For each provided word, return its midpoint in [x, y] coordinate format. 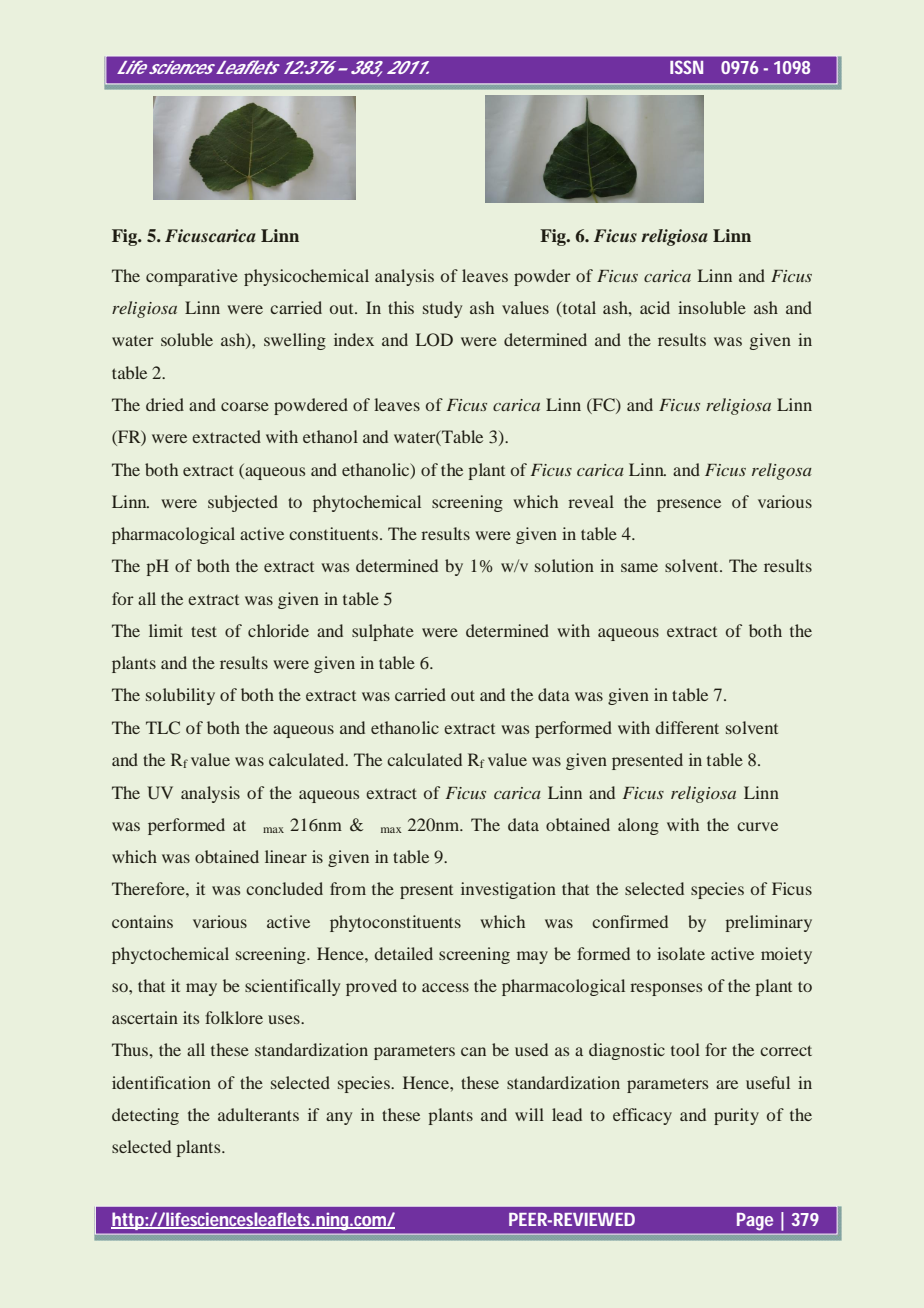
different [687, 727]
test [204, 631]
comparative [192, 277]
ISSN [686, 67]
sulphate [383, 632]
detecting [145, 1116]
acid [655, 307]
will [529, 1114]
